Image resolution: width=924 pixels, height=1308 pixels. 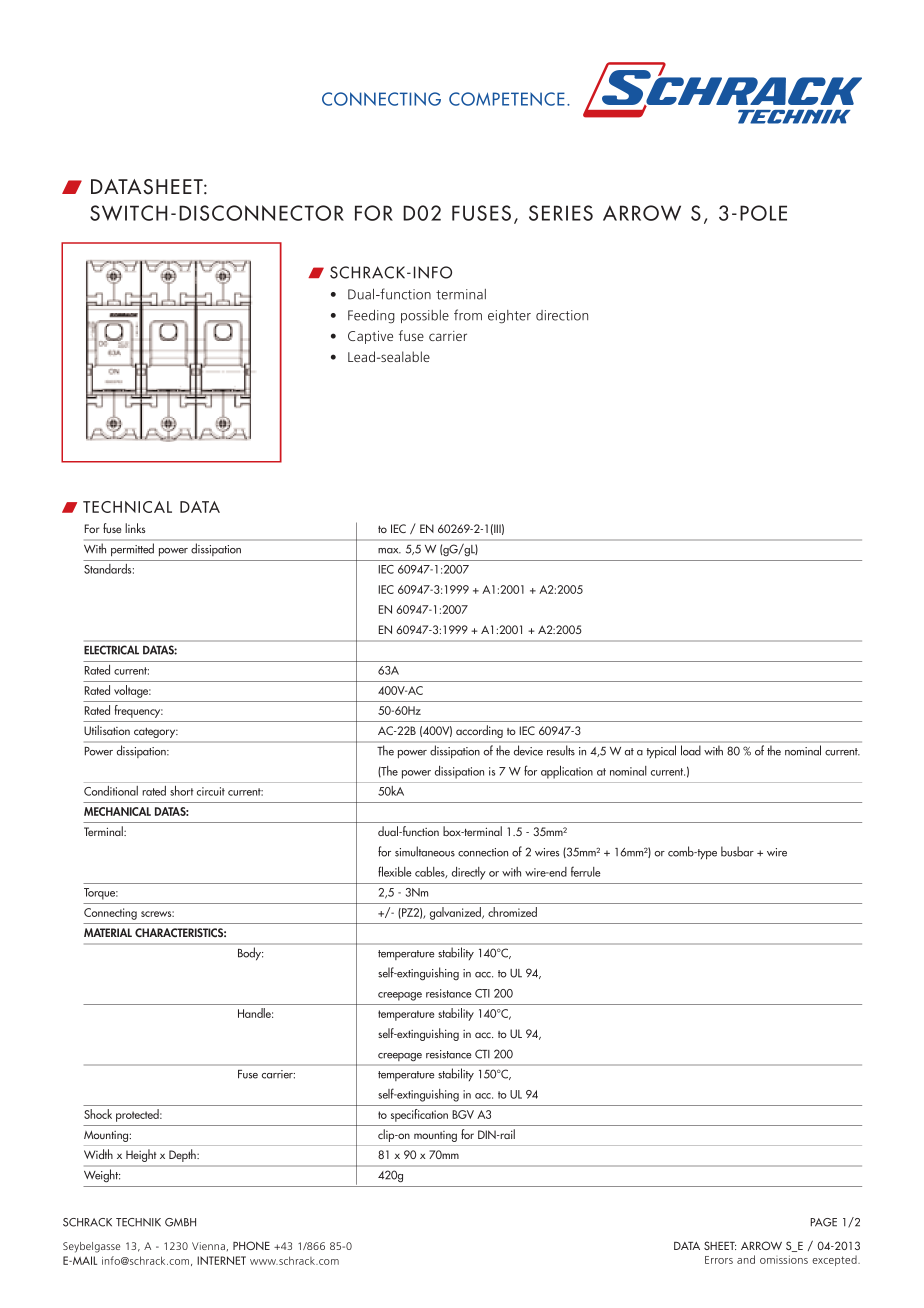 I want to click on Feeding, so click(x=371, y=317).
